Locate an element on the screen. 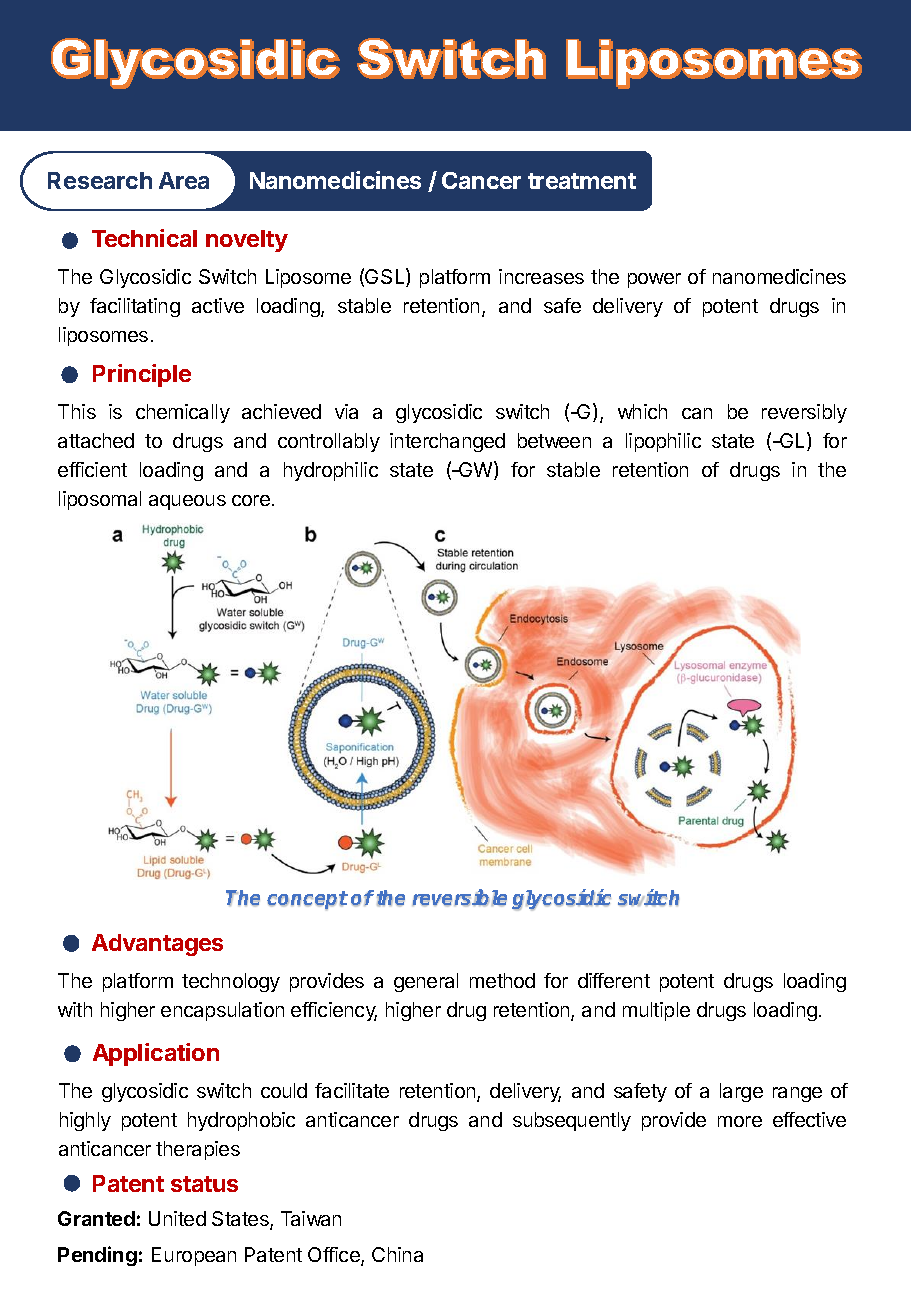  Advantages is located at coordinates (157, 945).
